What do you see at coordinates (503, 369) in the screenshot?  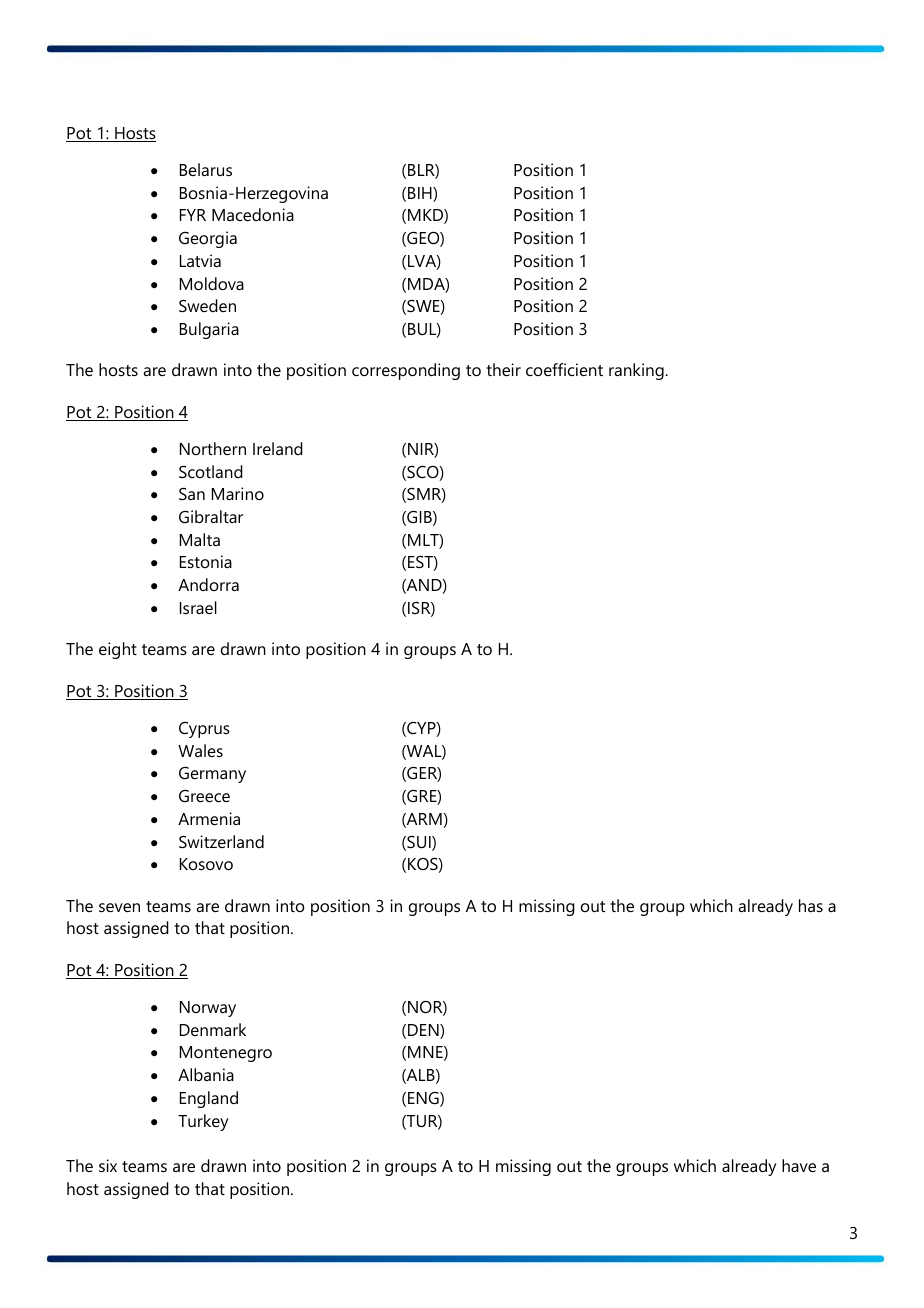 I see `their` at bounding box center [503, 369].
